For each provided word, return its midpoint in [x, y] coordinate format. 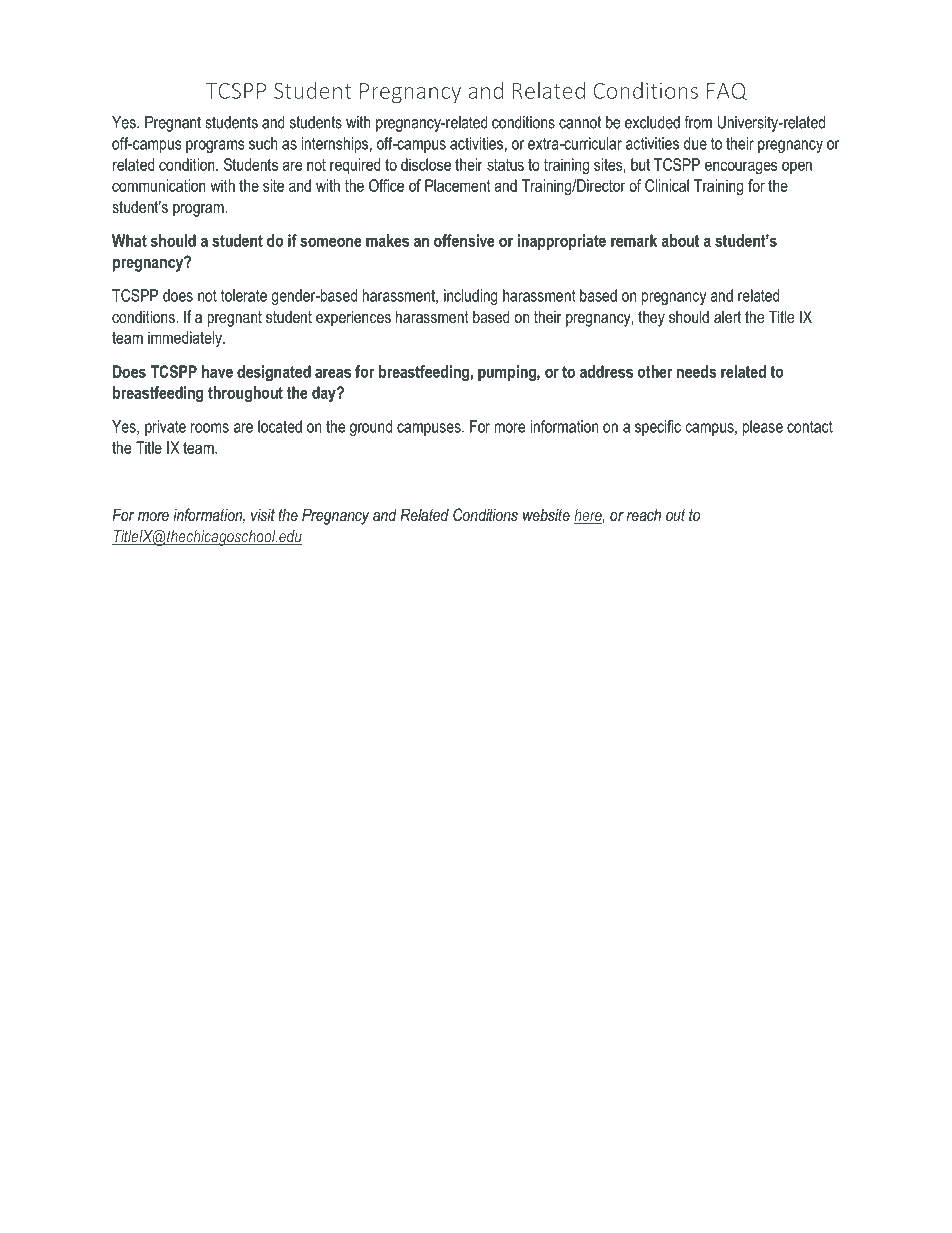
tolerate [244, 295]
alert [727, 316]
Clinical [667, 185]
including [470, 297]
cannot [580, 122]
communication [159, 185]
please [763, 428]
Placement [458, 185]
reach [643, 514]
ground [371, 428]
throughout [245, 394]
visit [263, 514]
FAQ [727, 92]
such [263, 143]
